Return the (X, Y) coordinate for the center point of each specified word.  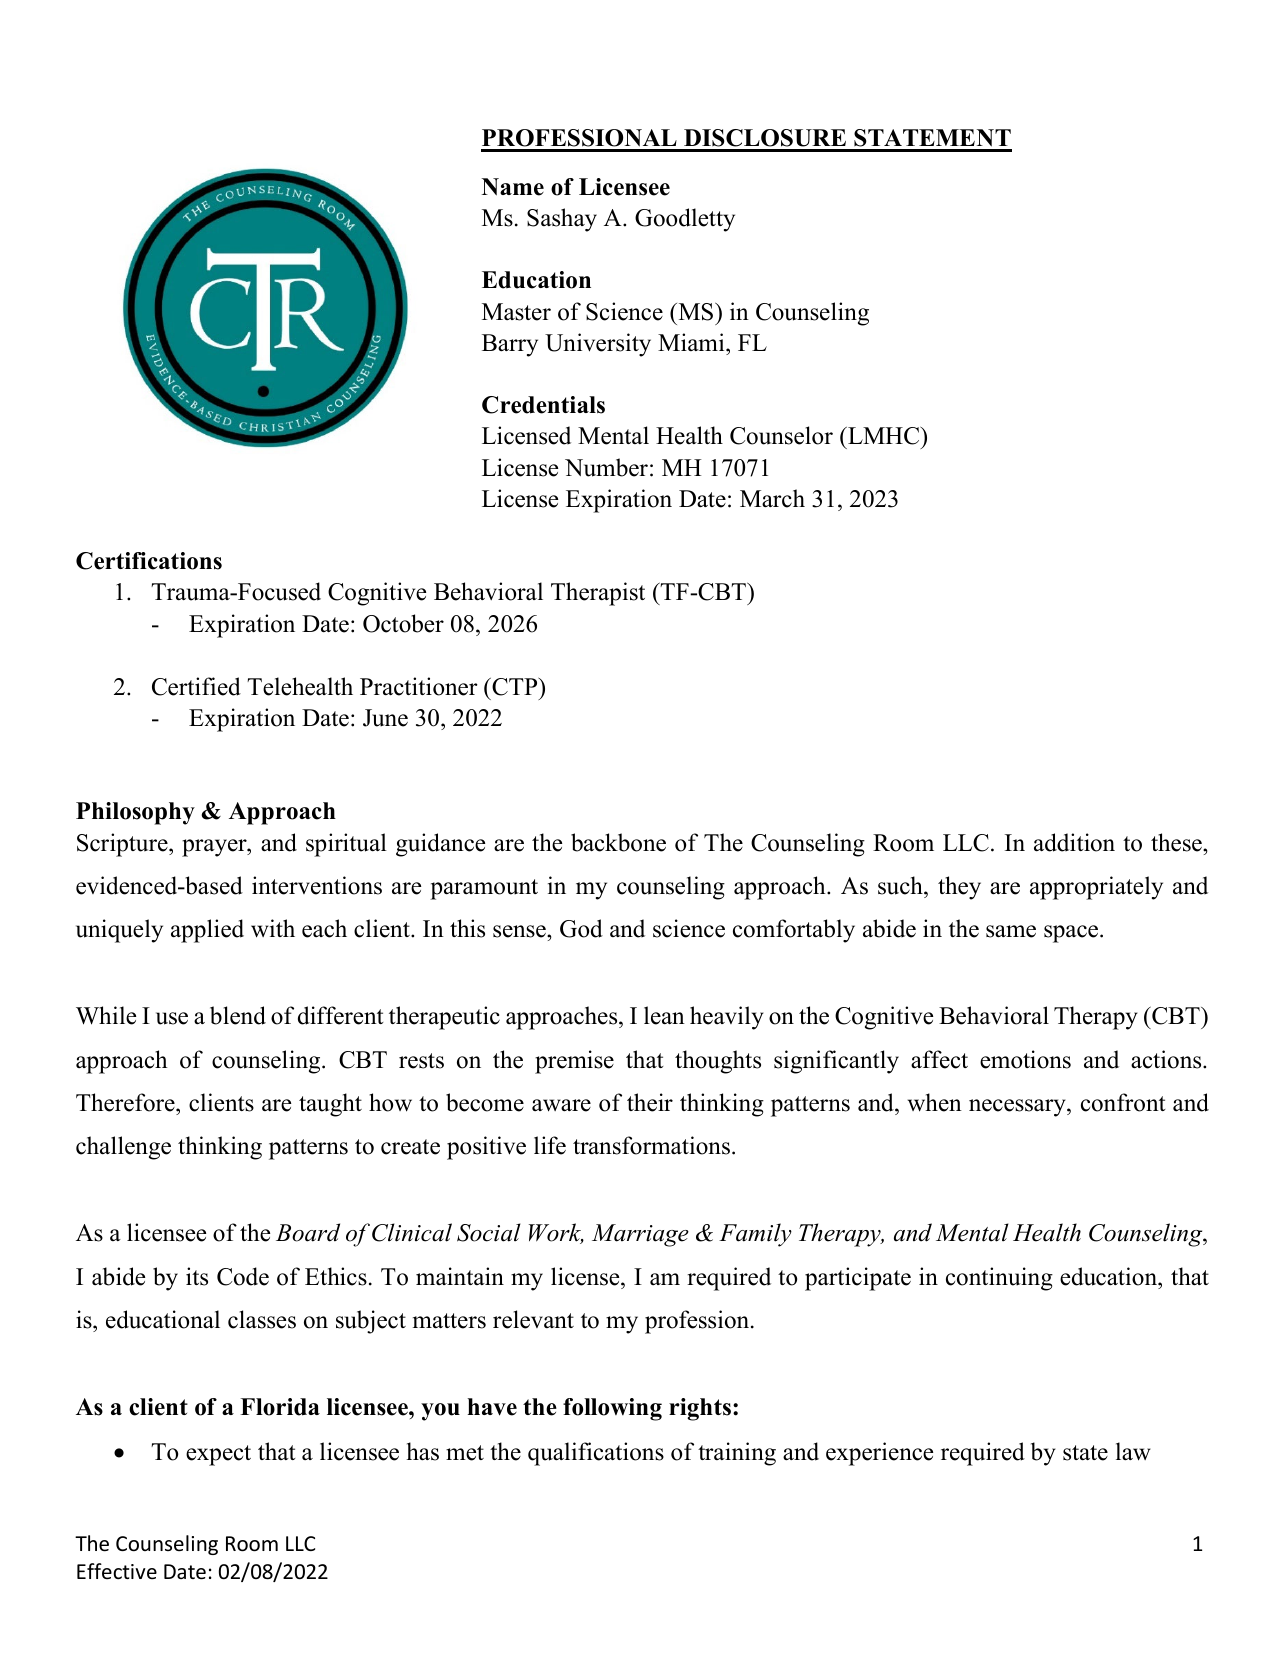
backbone (618, 842)
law (1133, 1451)
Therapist (598, 594)
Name (513, 187)
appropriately (1096, 888)
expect (218, 1455)
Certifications (149, 561)
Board (308, 1232)
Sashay (562, 220)
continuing (999, 1279)
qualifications (596, 1454)
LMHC (884, 436)
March (772, 498)
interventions (317, 885)
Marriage (640, 1235)
